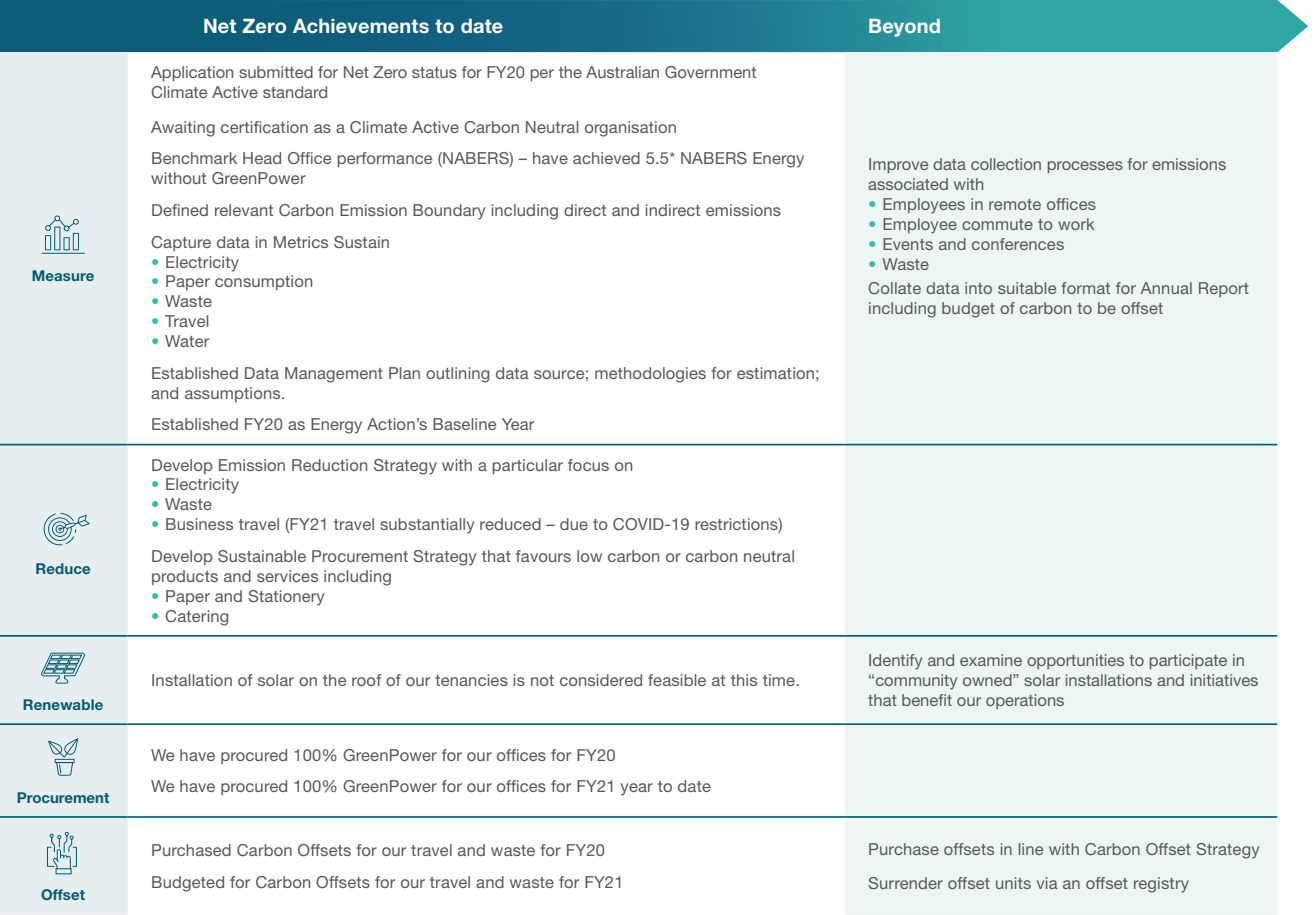 This image has height=915, width=1316. Describe the element at coordinates (904, 28) in the image. I see `Beyond` at that location.
